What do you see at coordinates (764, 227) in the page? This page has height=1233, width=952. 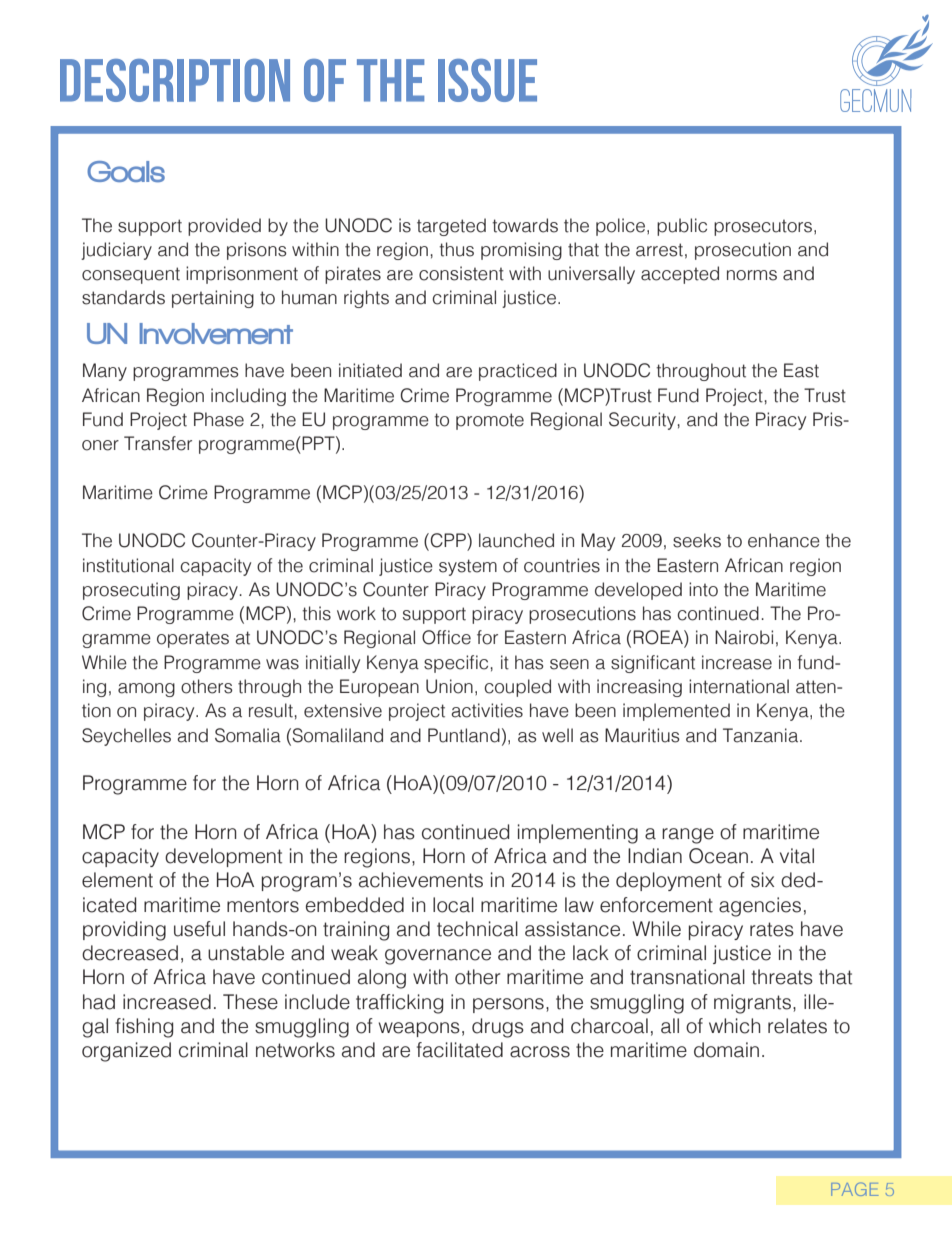 I see `prosecutors` at bounding box center [764, 227].
